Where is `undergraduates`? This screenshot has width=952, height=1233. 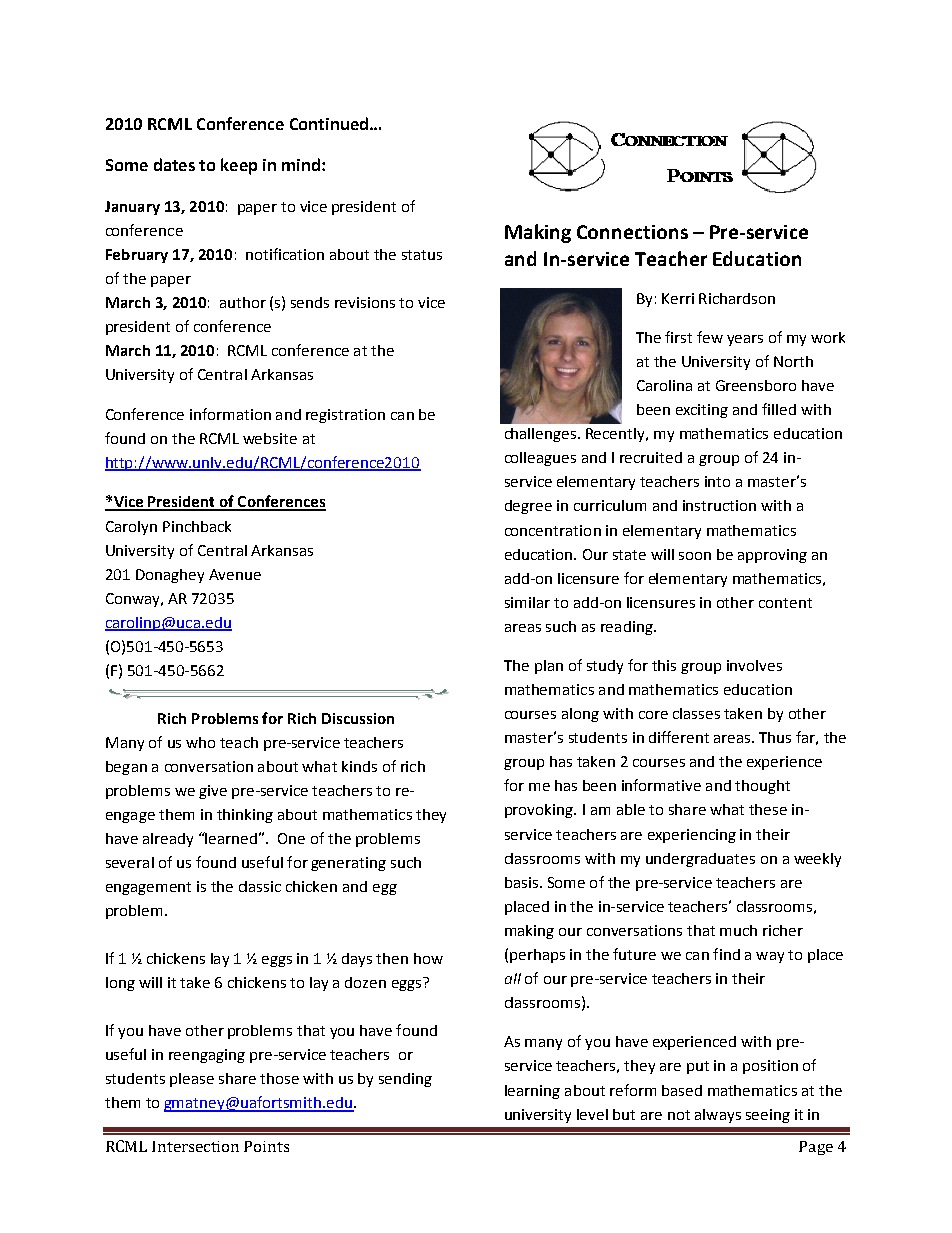 undergraduates is located at coordinates (700, 860).
